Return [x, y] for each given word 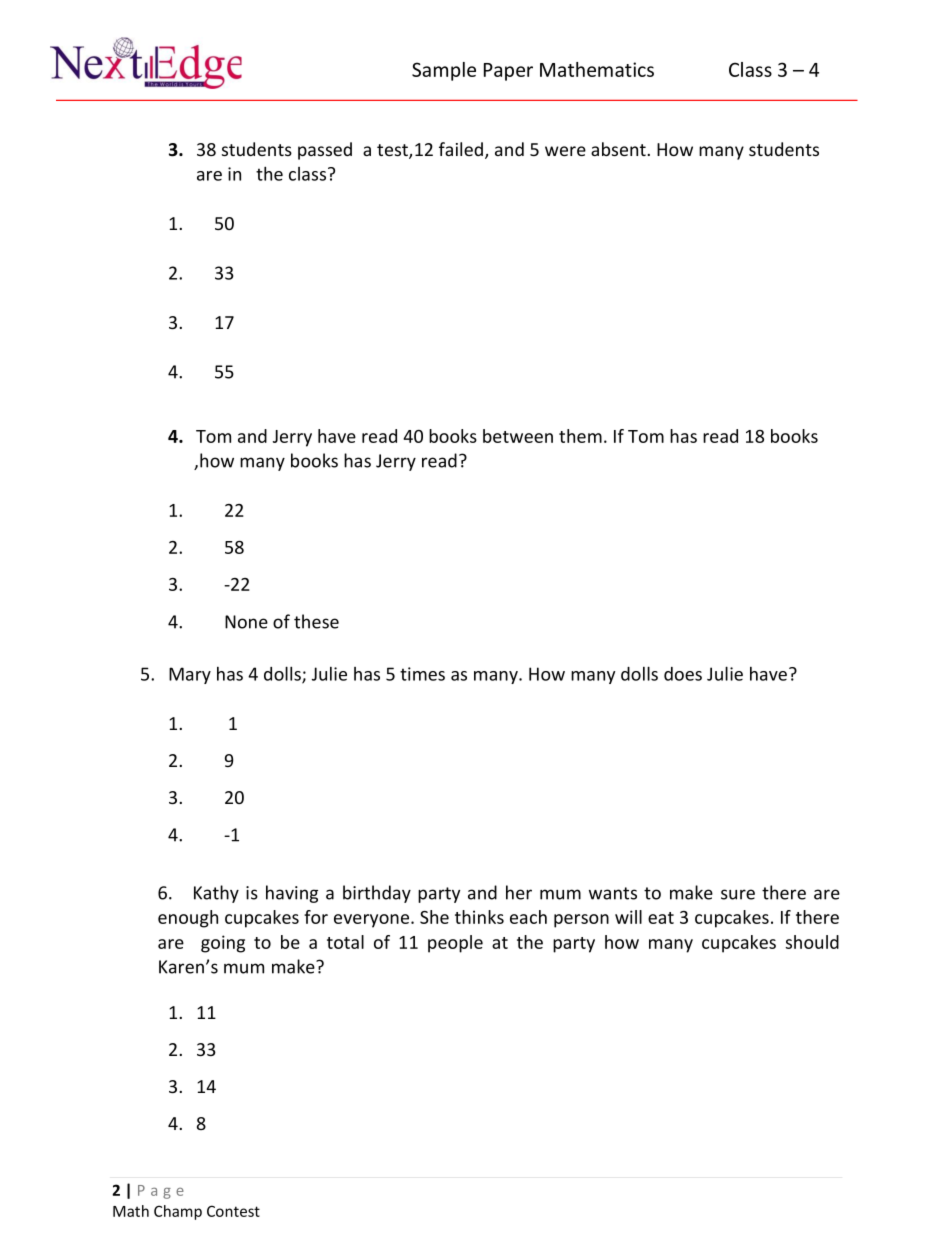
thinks [479, 917]
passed [325, 151]
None [246, 622]
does [683, 674]
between [518, 436]
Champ [178, 1212]
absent [619, 149]
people [455, 944]
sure [738, 894]
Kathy [216, 894]
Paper [508, 72]
